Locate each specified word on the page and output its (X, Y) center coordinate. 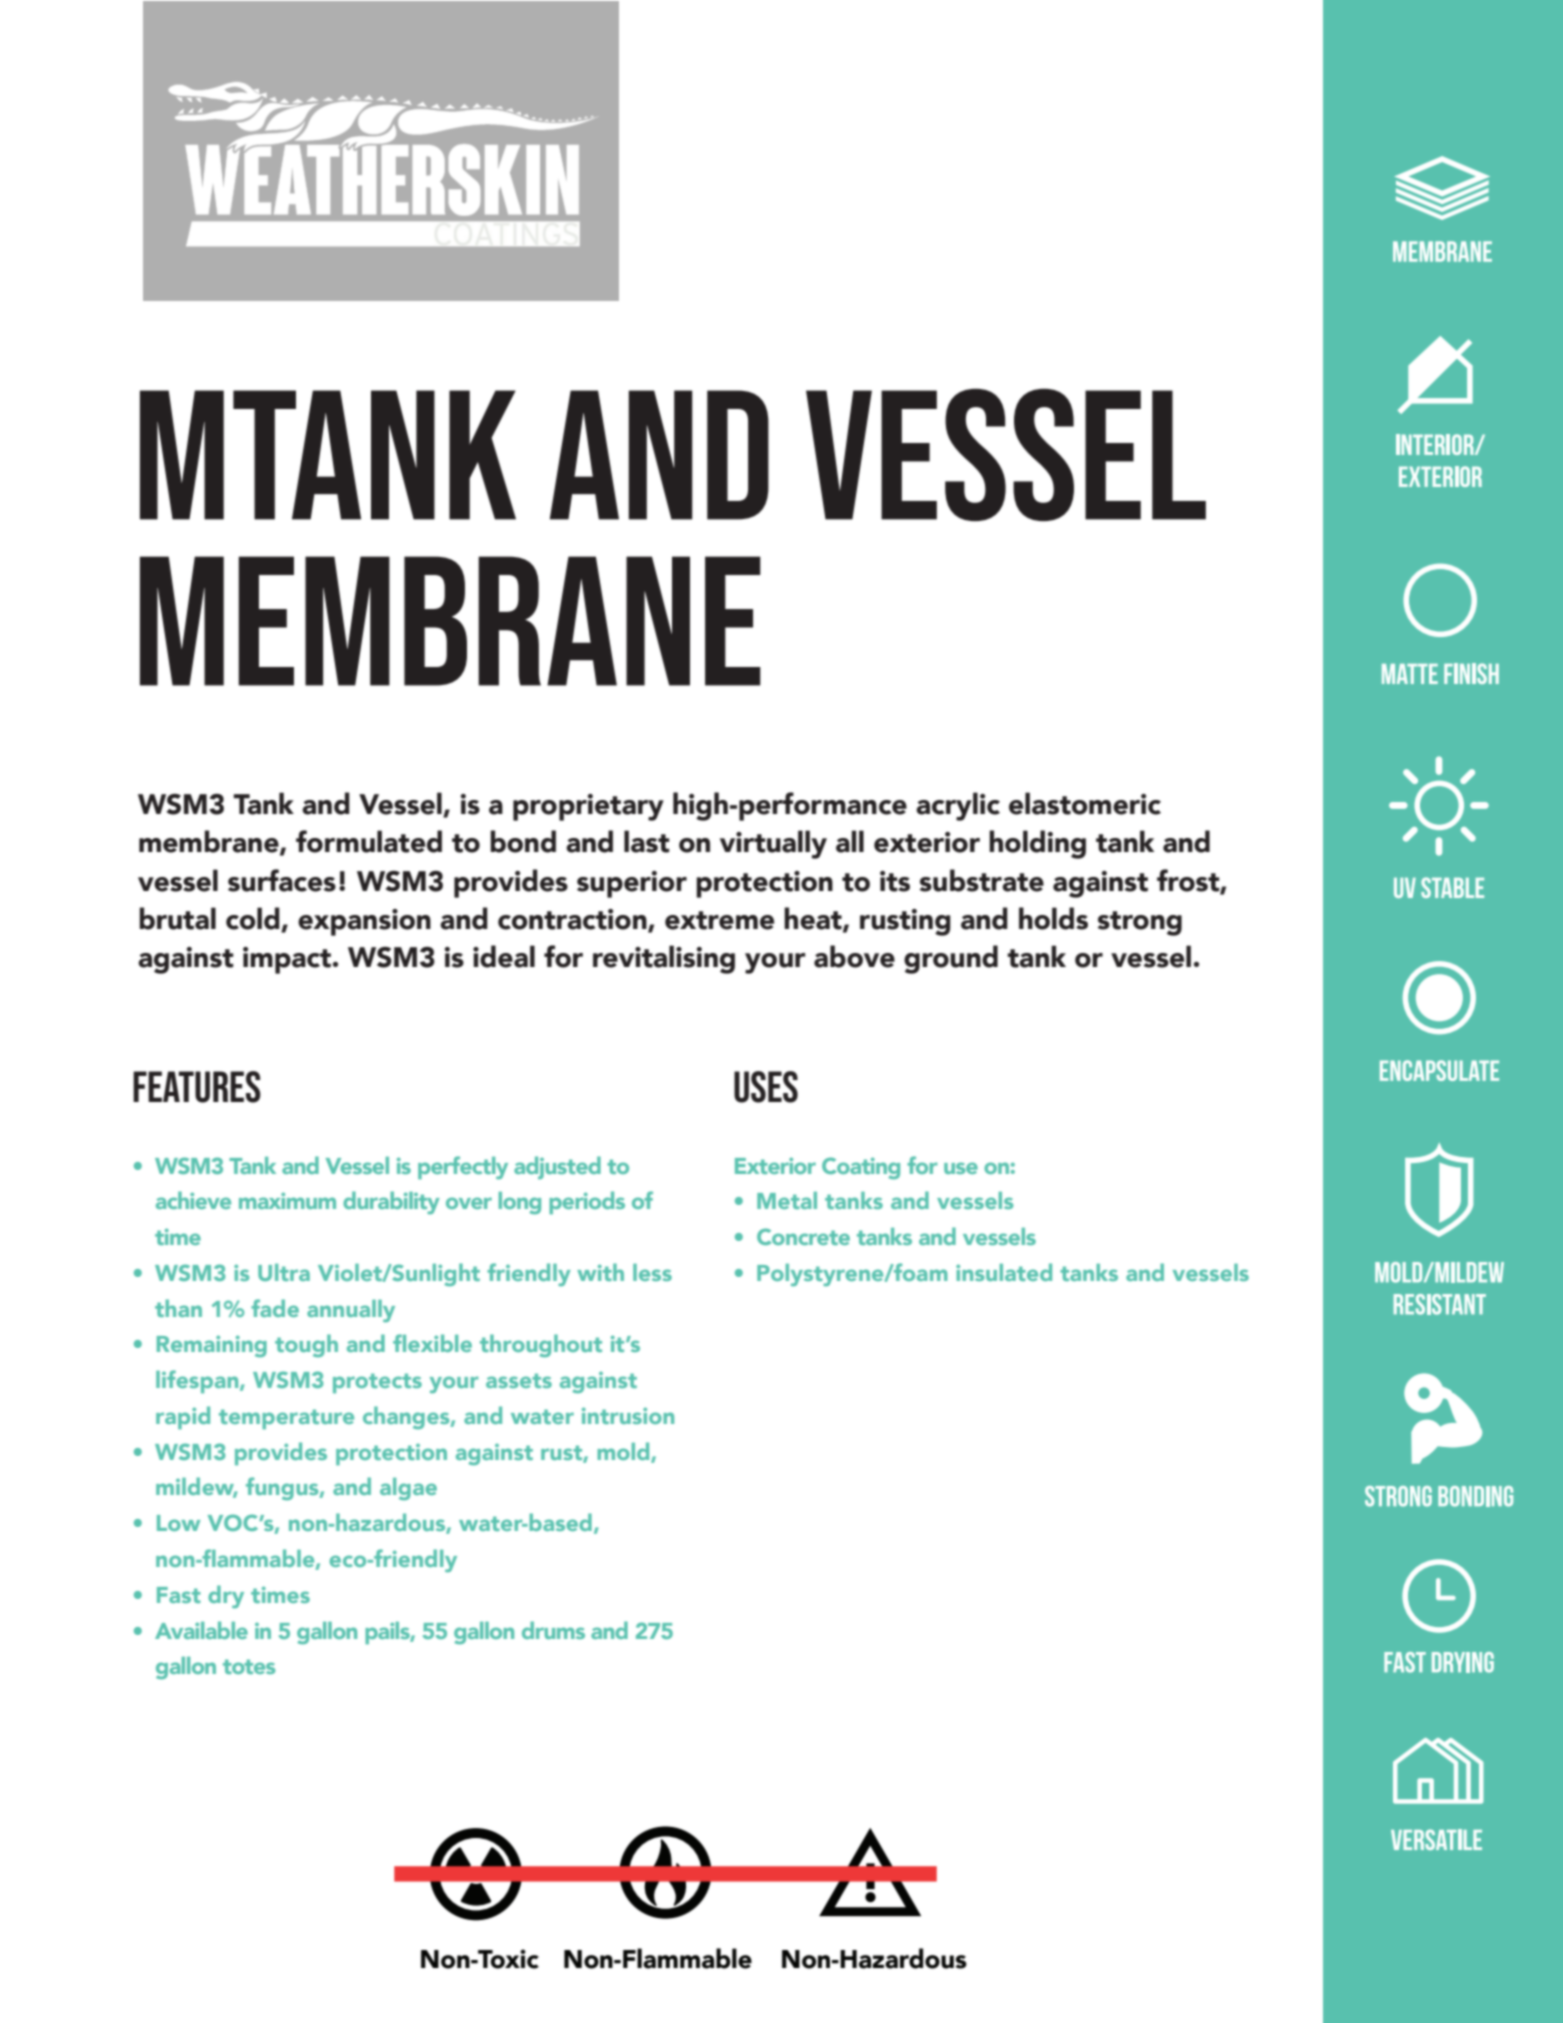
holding (1037, 844)
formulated (369, 841)
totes (249, 1666)
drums (553, 1630)
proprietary (588, 807)
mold (624, 1452)
